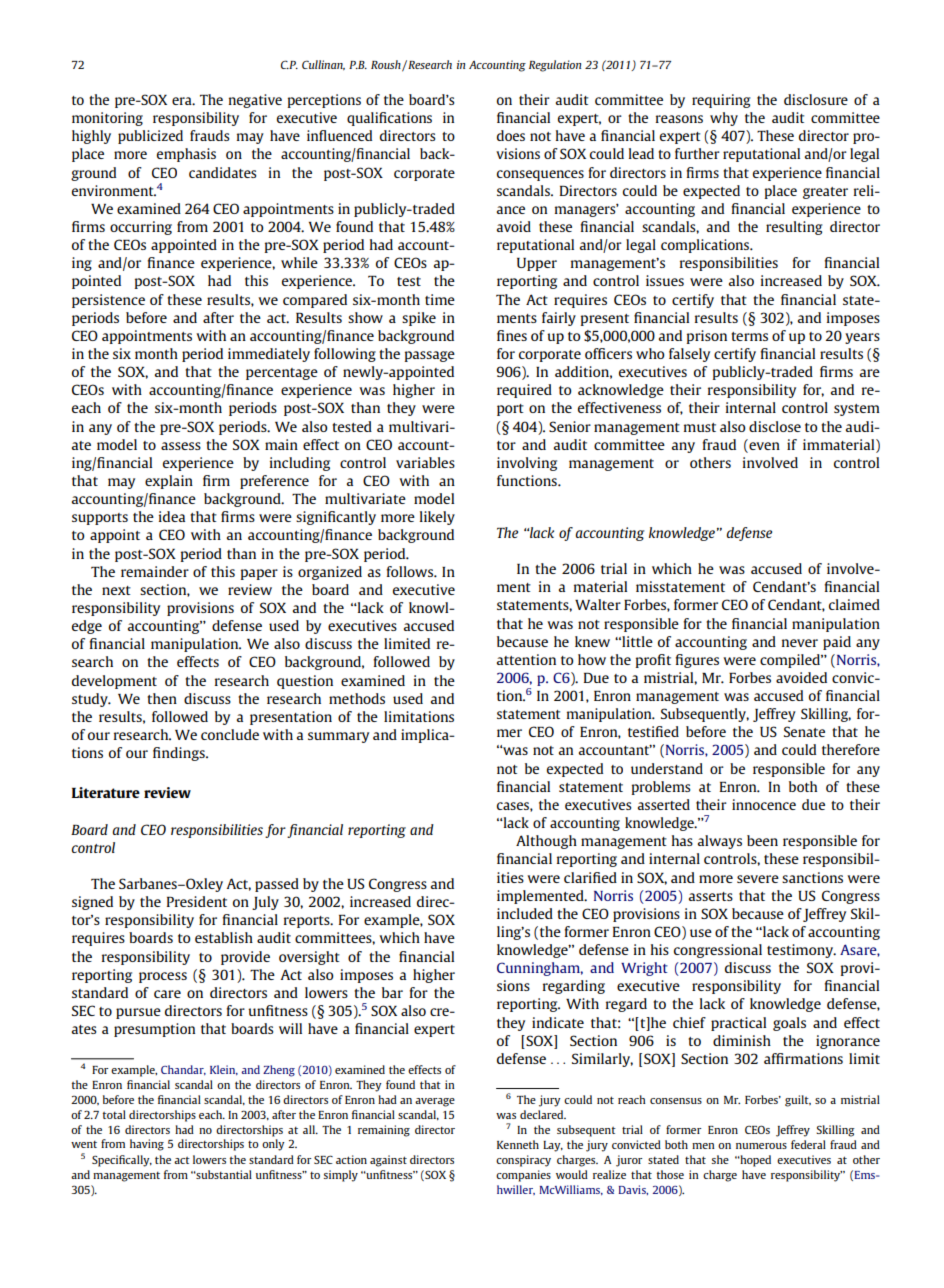  Describe the element at coordinates (511, 135) in the image. I see `does` at that location.
